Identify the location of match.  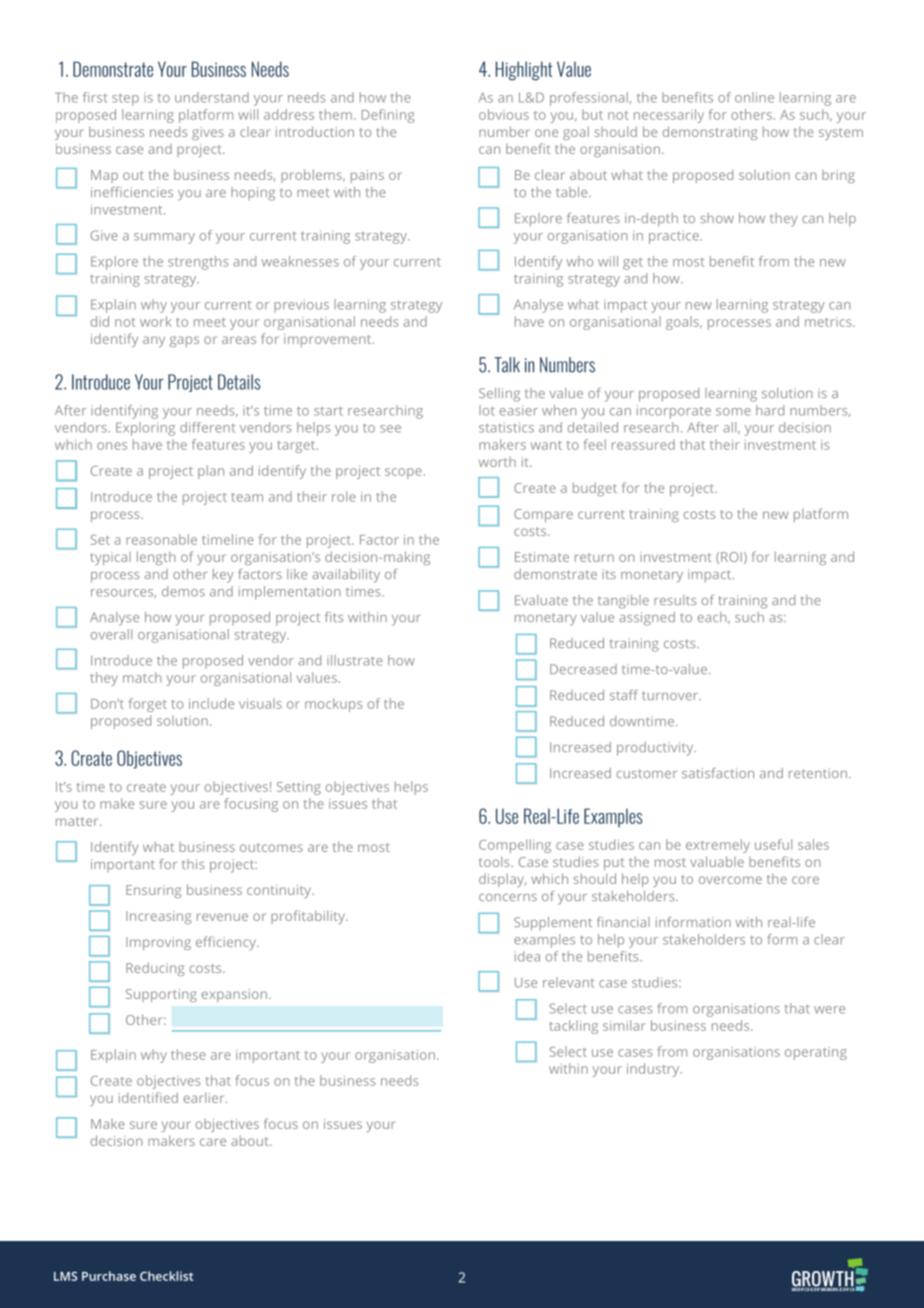
(142, 677).
